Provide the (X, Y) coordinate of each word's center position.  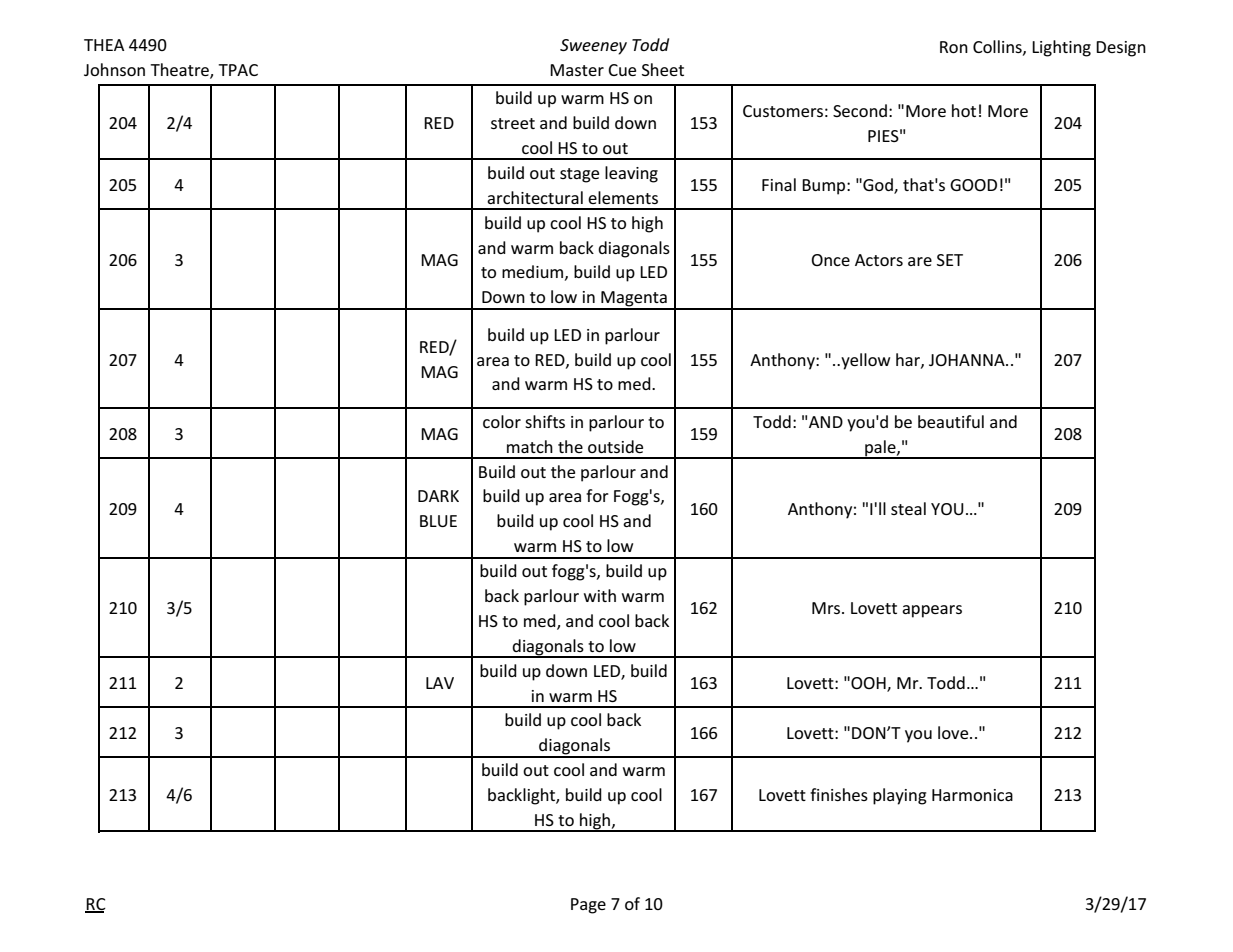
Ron (954, 47)
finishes (839, 794)
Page (588, 906)
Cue (622, 70)
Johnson (114, 69)
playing (900, 796)
